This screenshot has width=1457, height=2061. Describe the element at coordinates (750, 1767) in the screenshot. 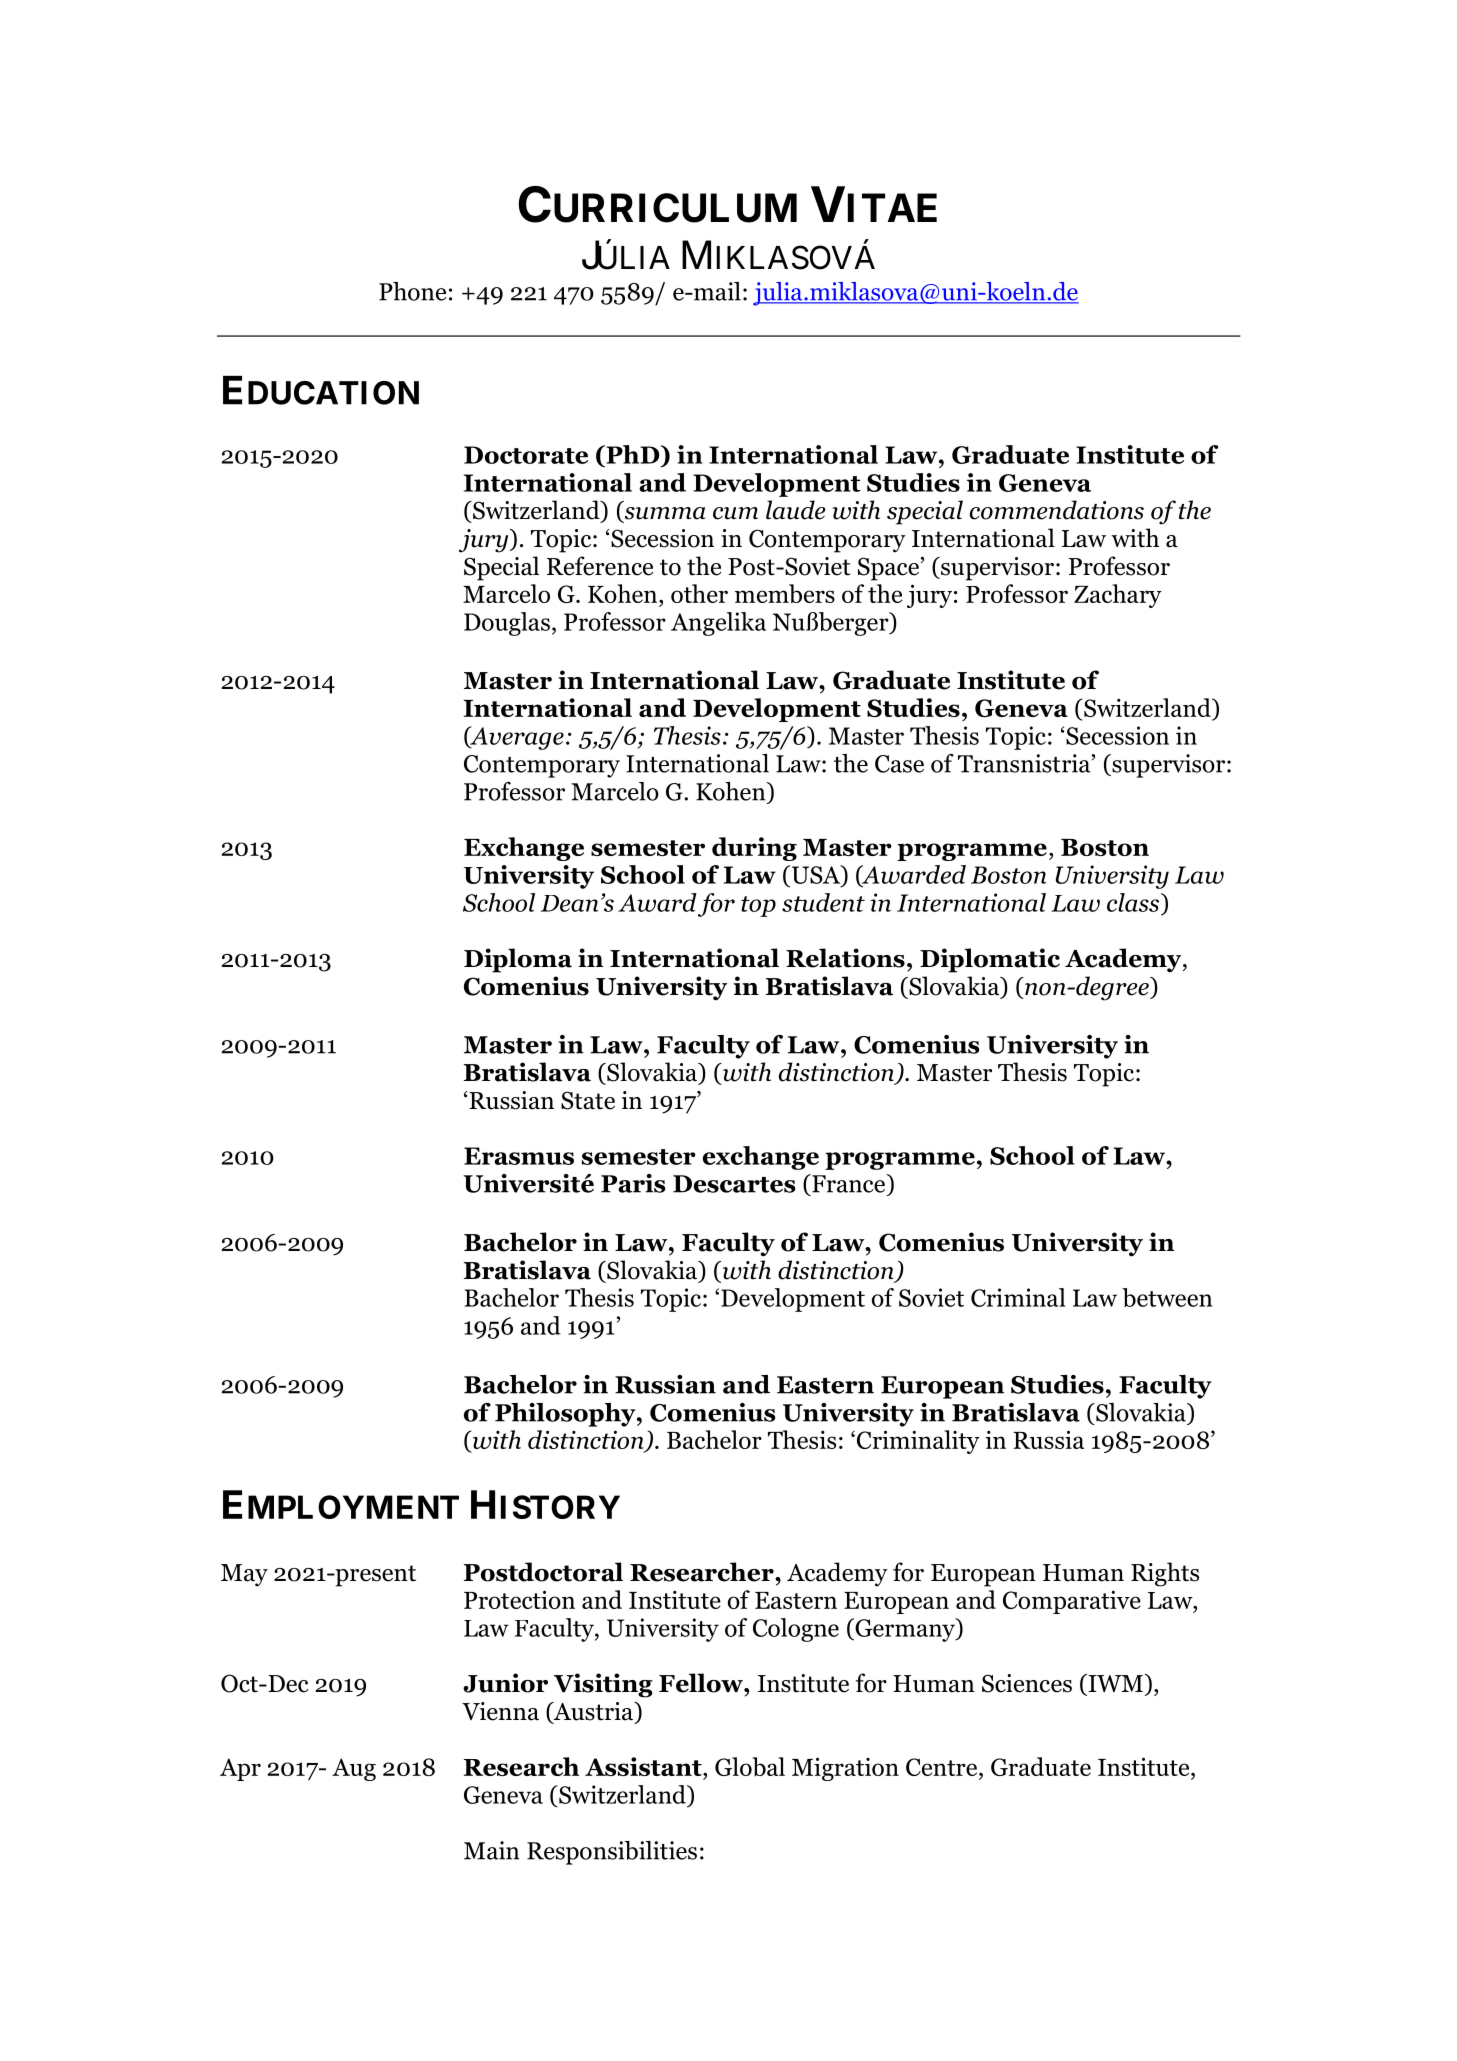

I see `Global` at that location.
